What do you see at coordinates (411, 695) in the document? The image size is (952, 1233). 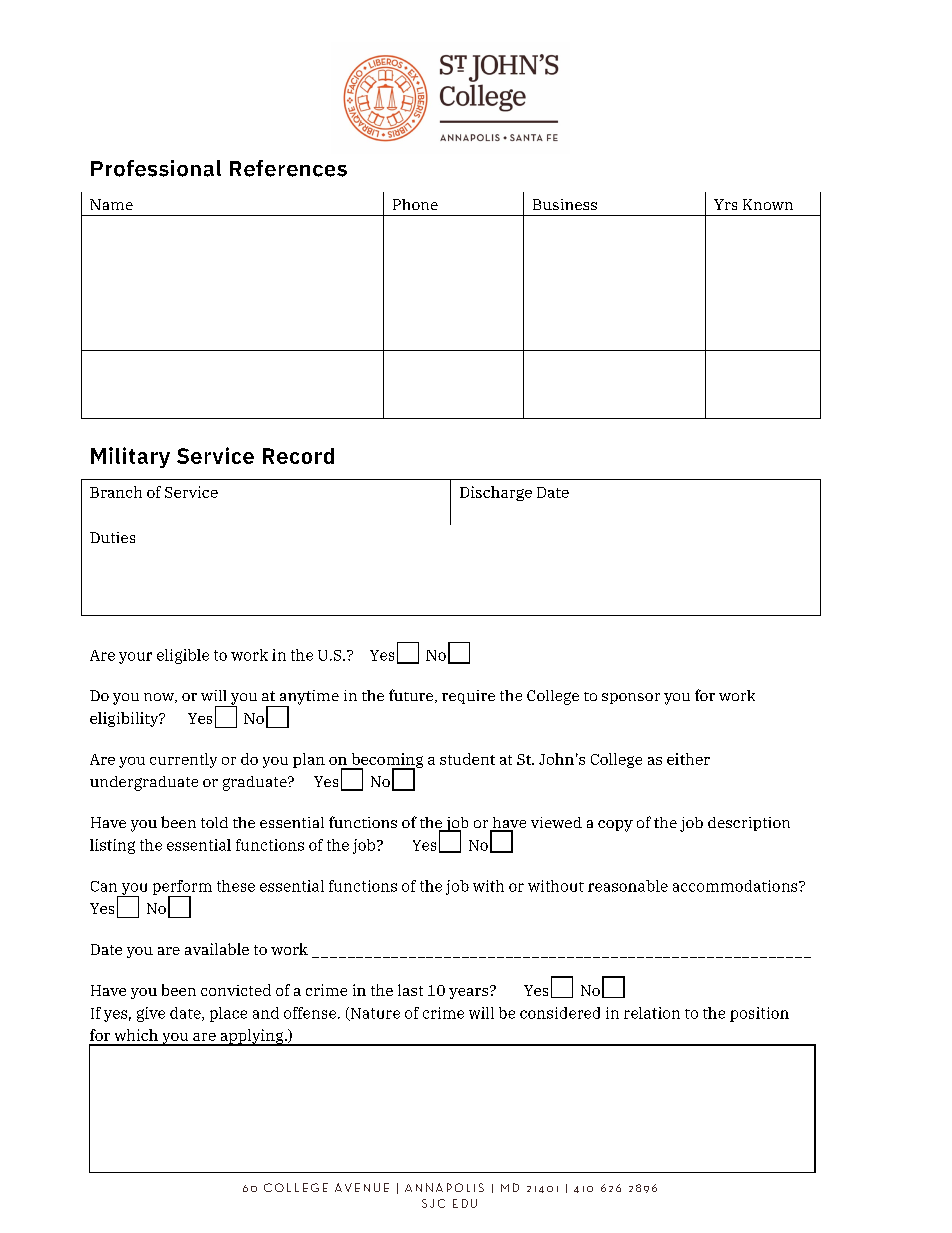 I see `future` at bounding box center [411, 695].
